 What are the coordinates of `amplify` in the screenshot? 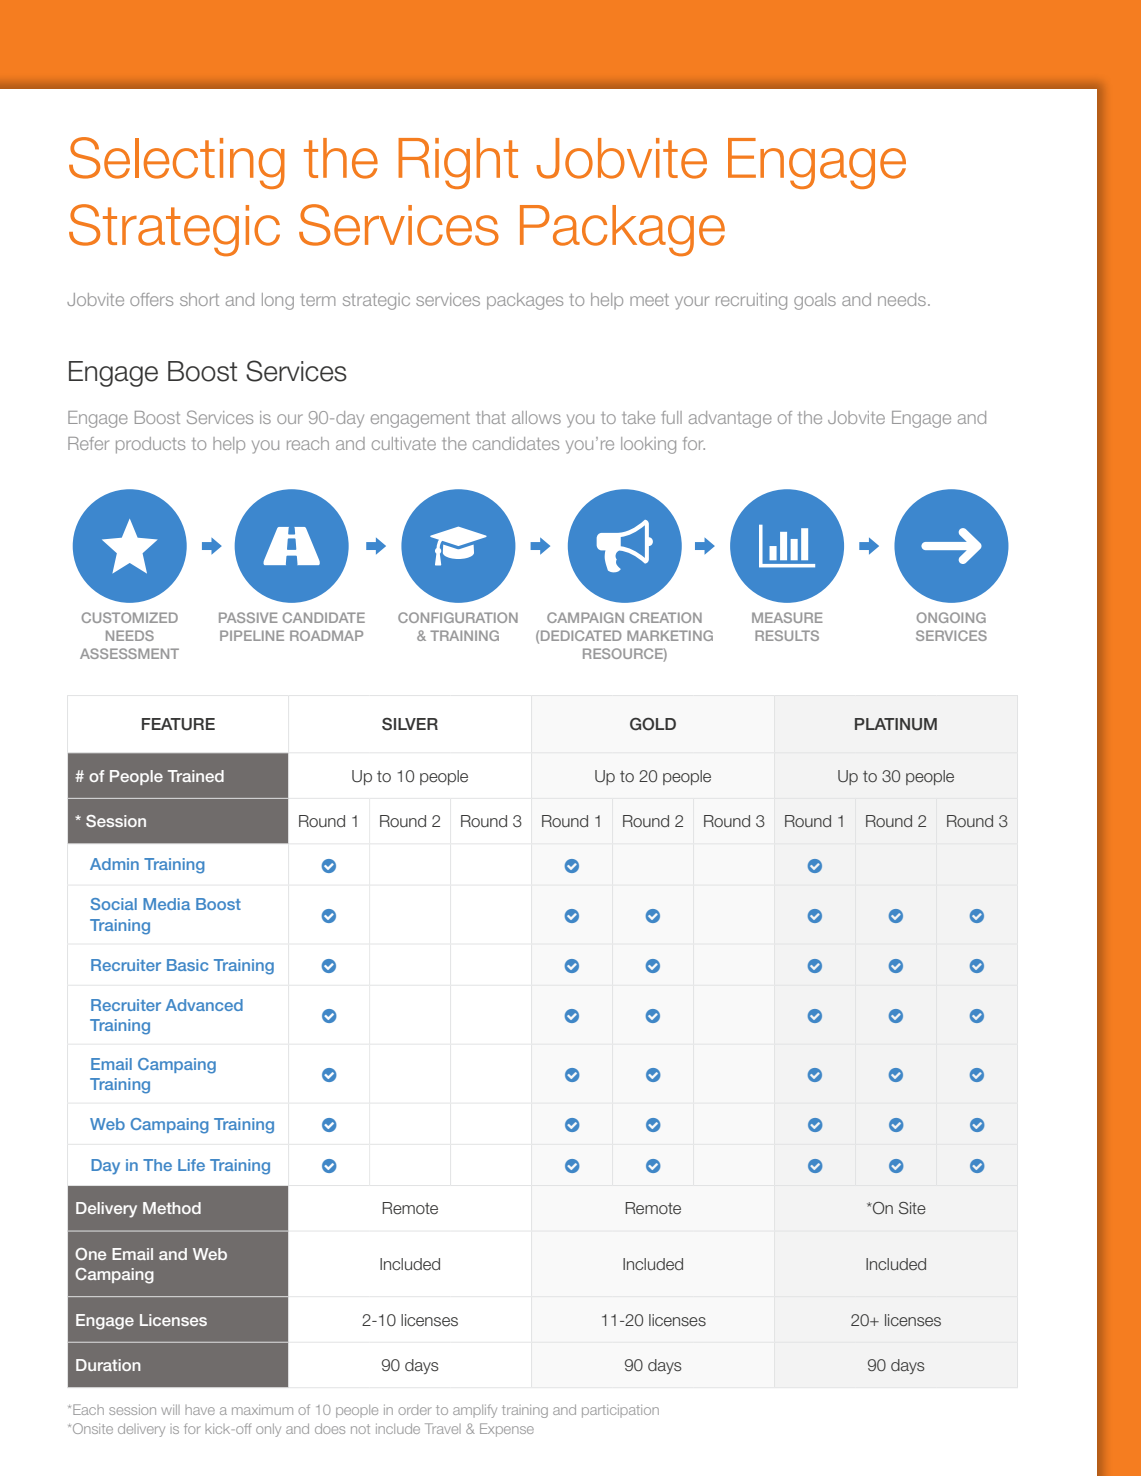 It's located at (475, 1411).
